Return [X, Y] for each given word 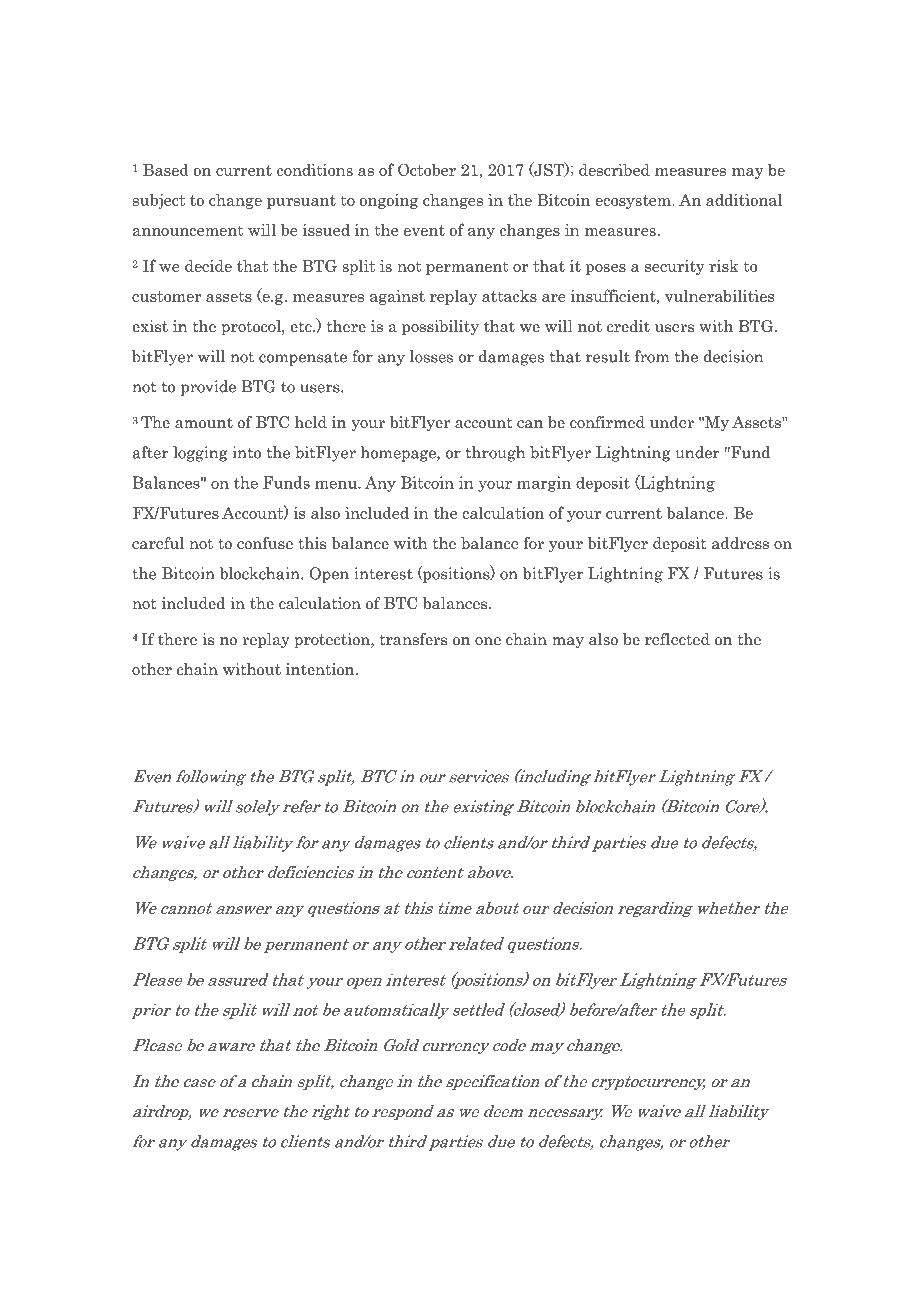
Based [166, 169]
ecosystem [634, 202]
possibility [440, 327]
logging [200, 454]
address [740, 543]
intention [321, 669]
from [652, 356]
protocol [252, 327]
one [488, 641]
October [427, 169]
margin [544, 484]
